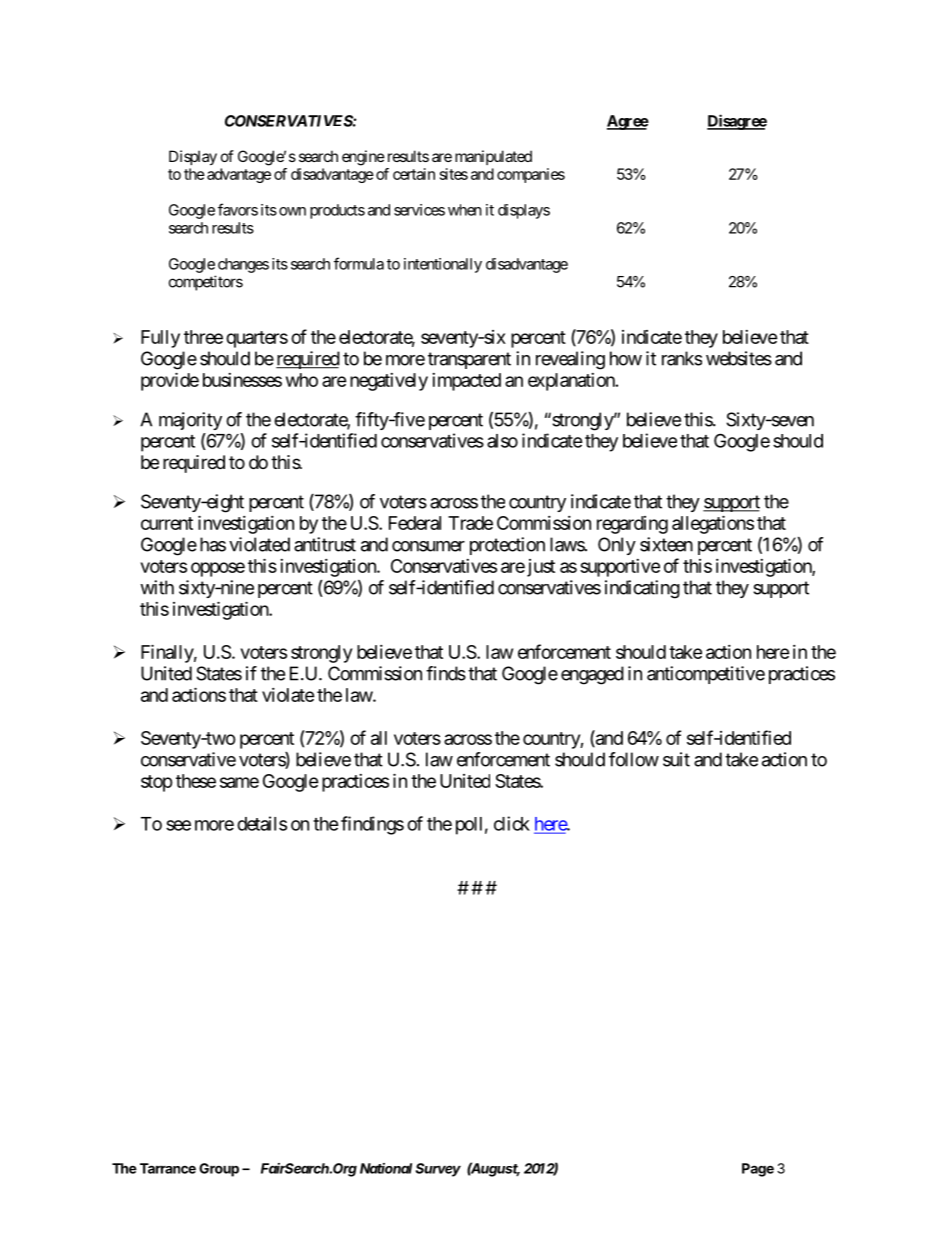  What do you see at coordinates (758, 1170) in the document?
I see `Page` at bounding box center [758, 1170].
